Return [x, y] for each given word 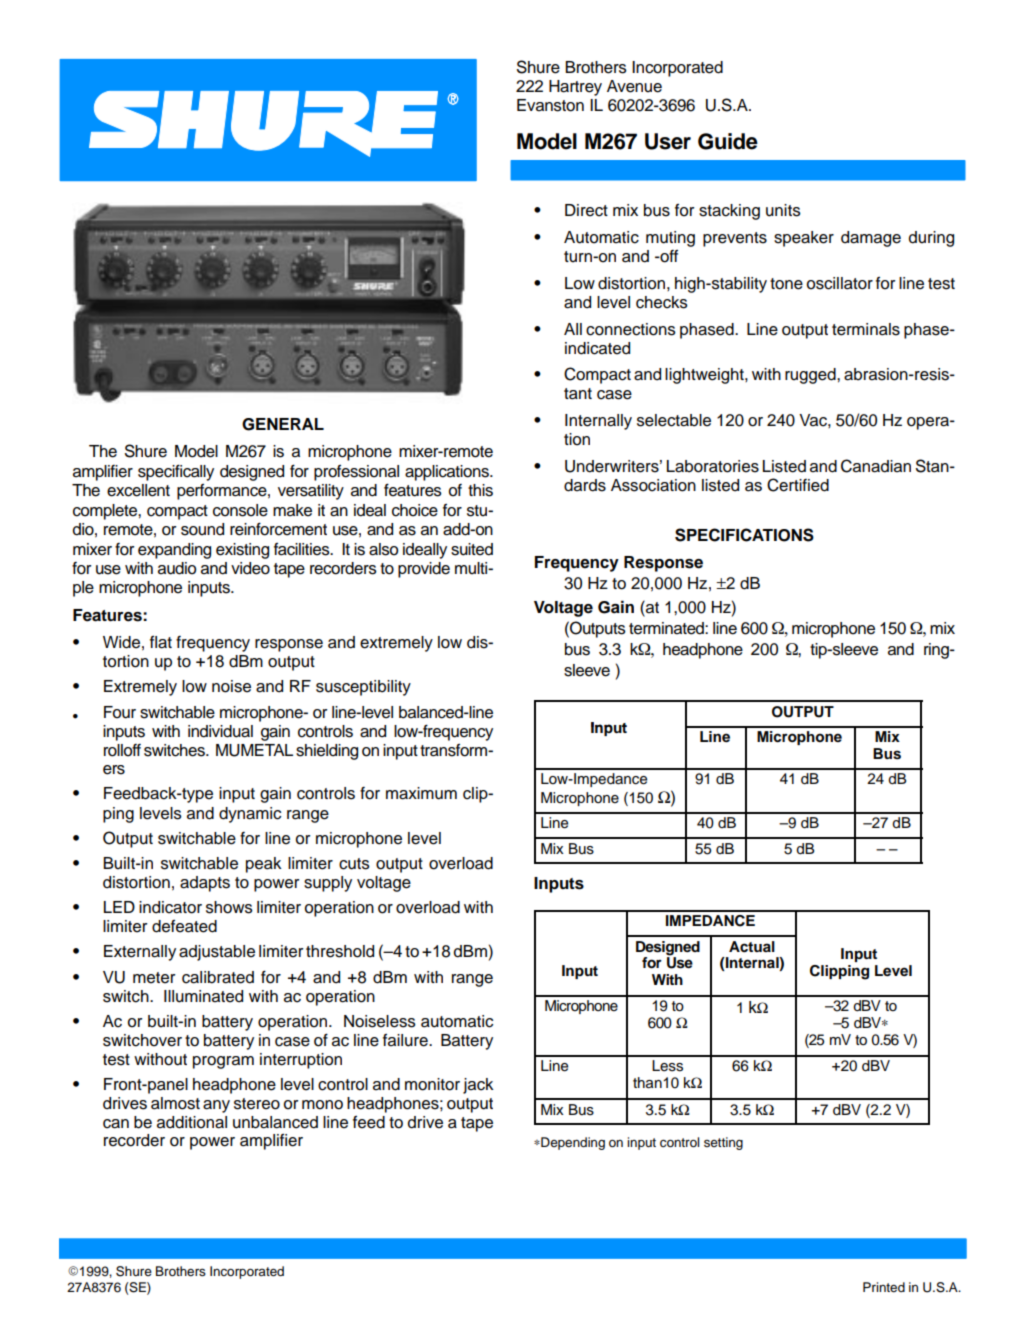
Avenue [634, 86]
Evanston [550, 105]
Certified [798, 485]
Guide [728, 141]
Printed [884, 1287]
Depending [572, 1143]
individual [220, 731]
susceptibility [363, 688]
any [216, 1106]
